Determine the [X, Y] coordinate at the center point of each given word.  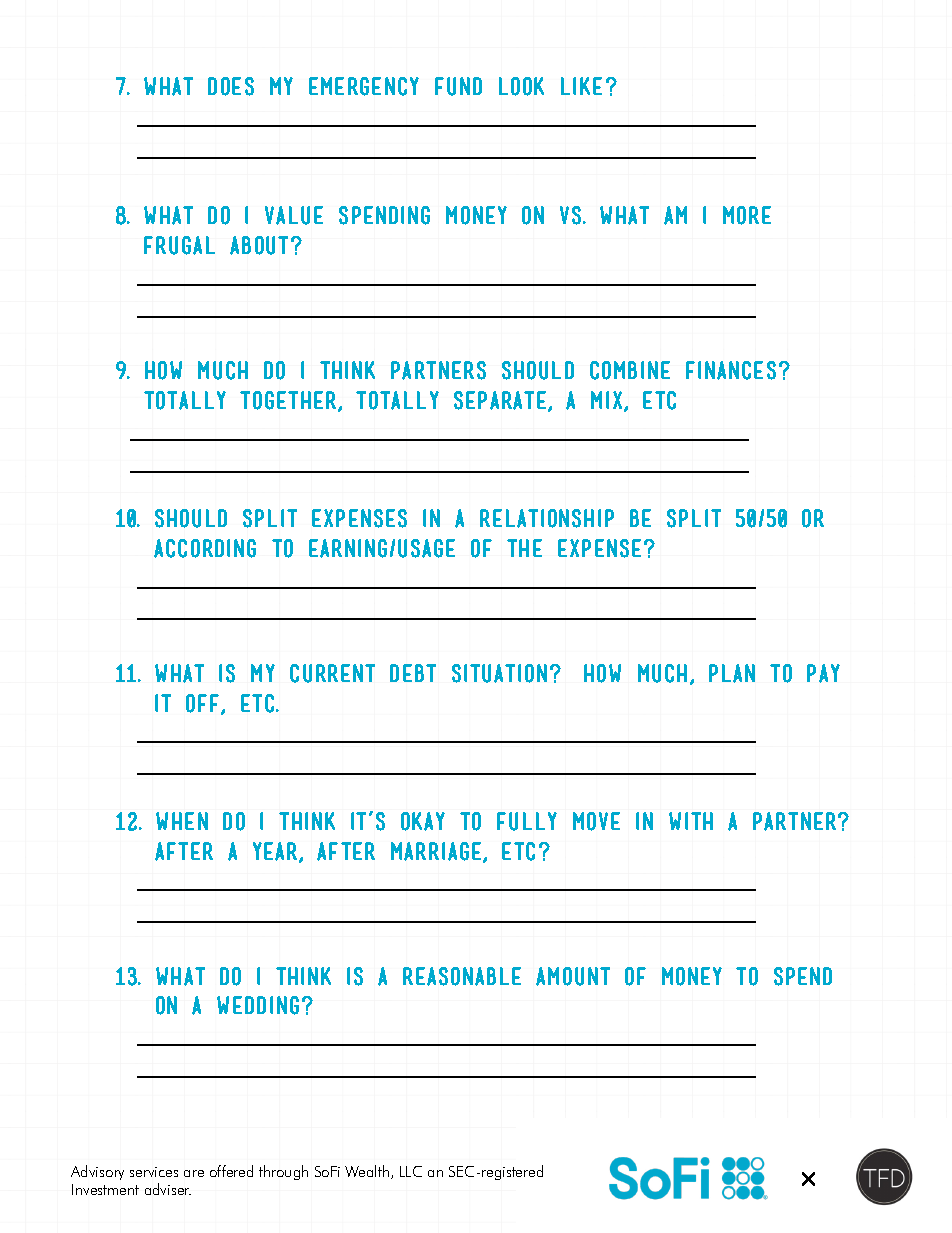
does [231, 86]
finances [731, 370]
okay [423, 821]
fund [458, 86]
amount [573, 976]
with [691, 821]
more [747, 215]
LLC [411, 1171]
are [194, 1173]
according [205, 548]
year [276, 852]
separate [501, 401]
